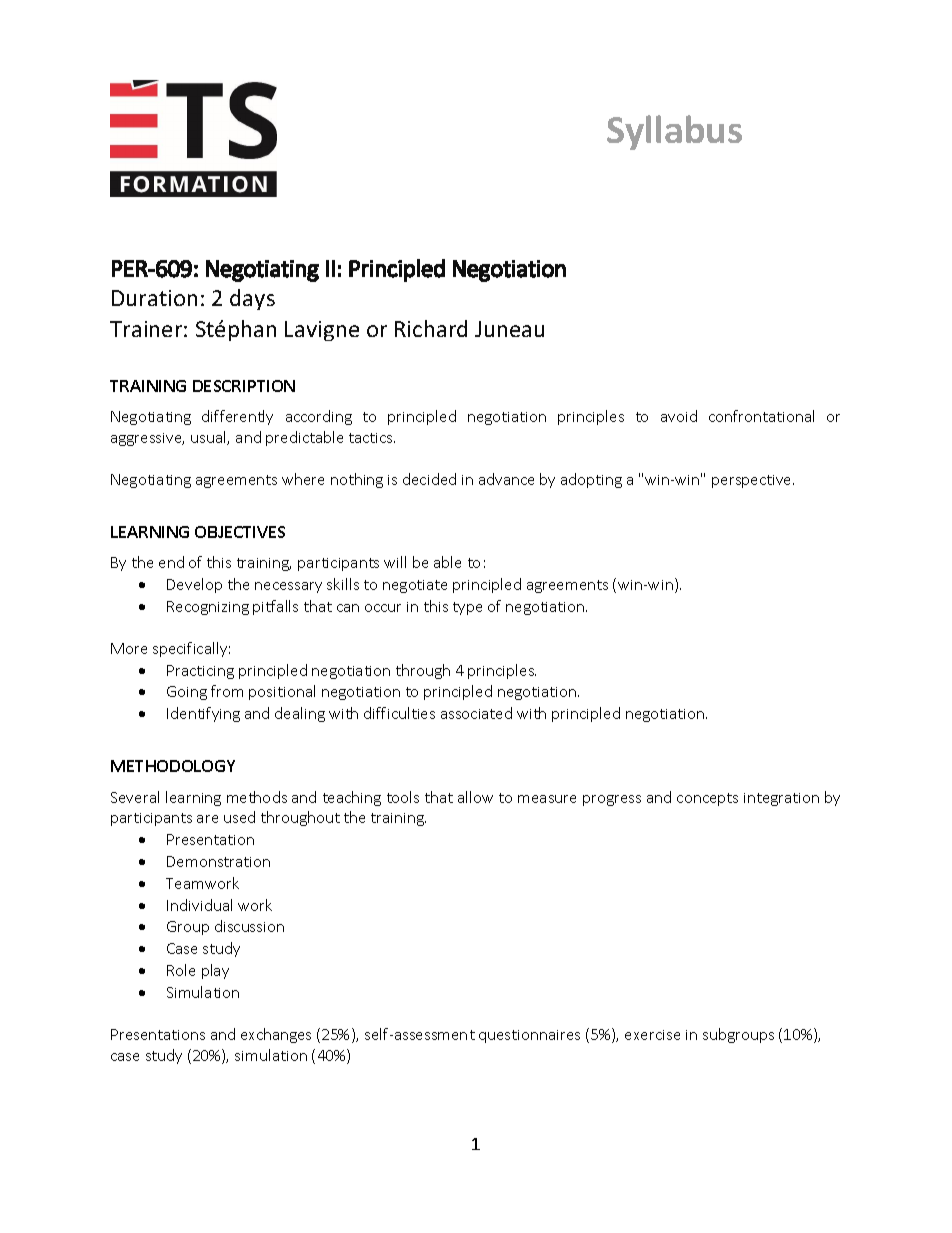 The width and height of the page is (952, 1233). What do you see at coordinates (194, 585) in the page?
I see `Develop` at bounding box center [194, 585].
